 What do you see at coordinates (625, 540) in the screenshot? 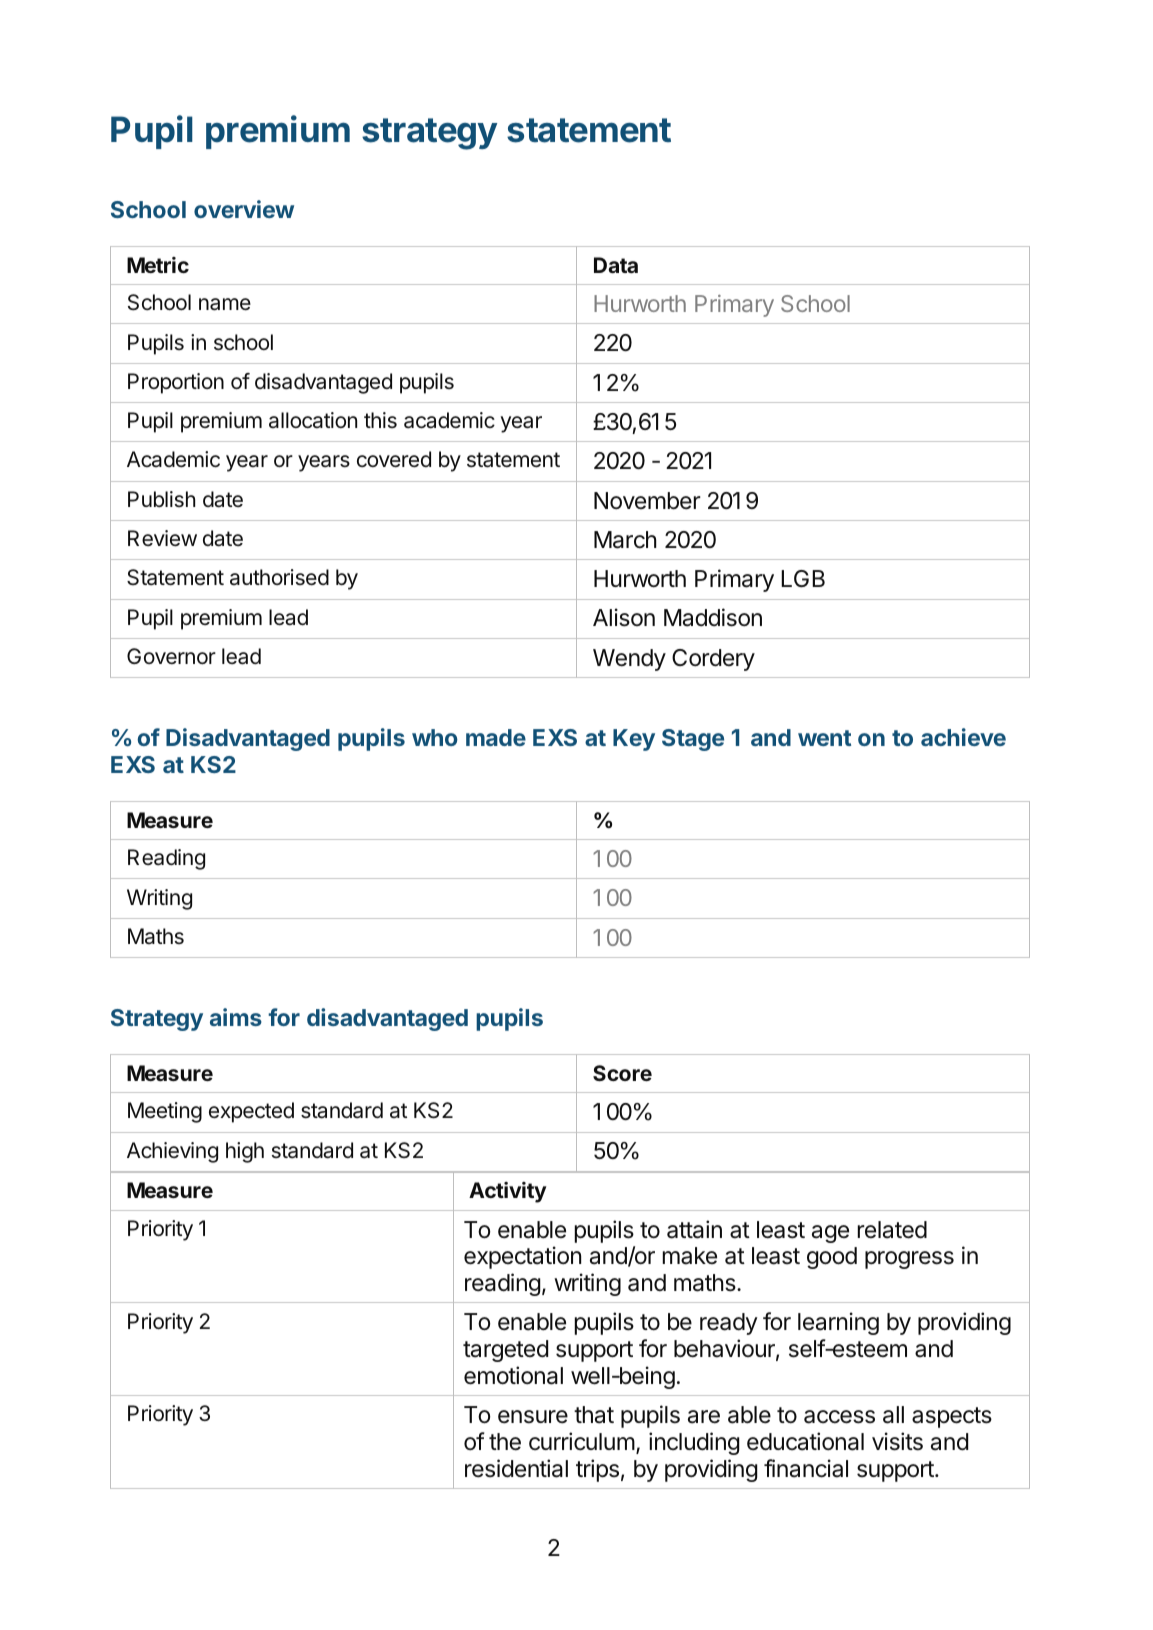
I see `March` at bounding box center [625, 540].
